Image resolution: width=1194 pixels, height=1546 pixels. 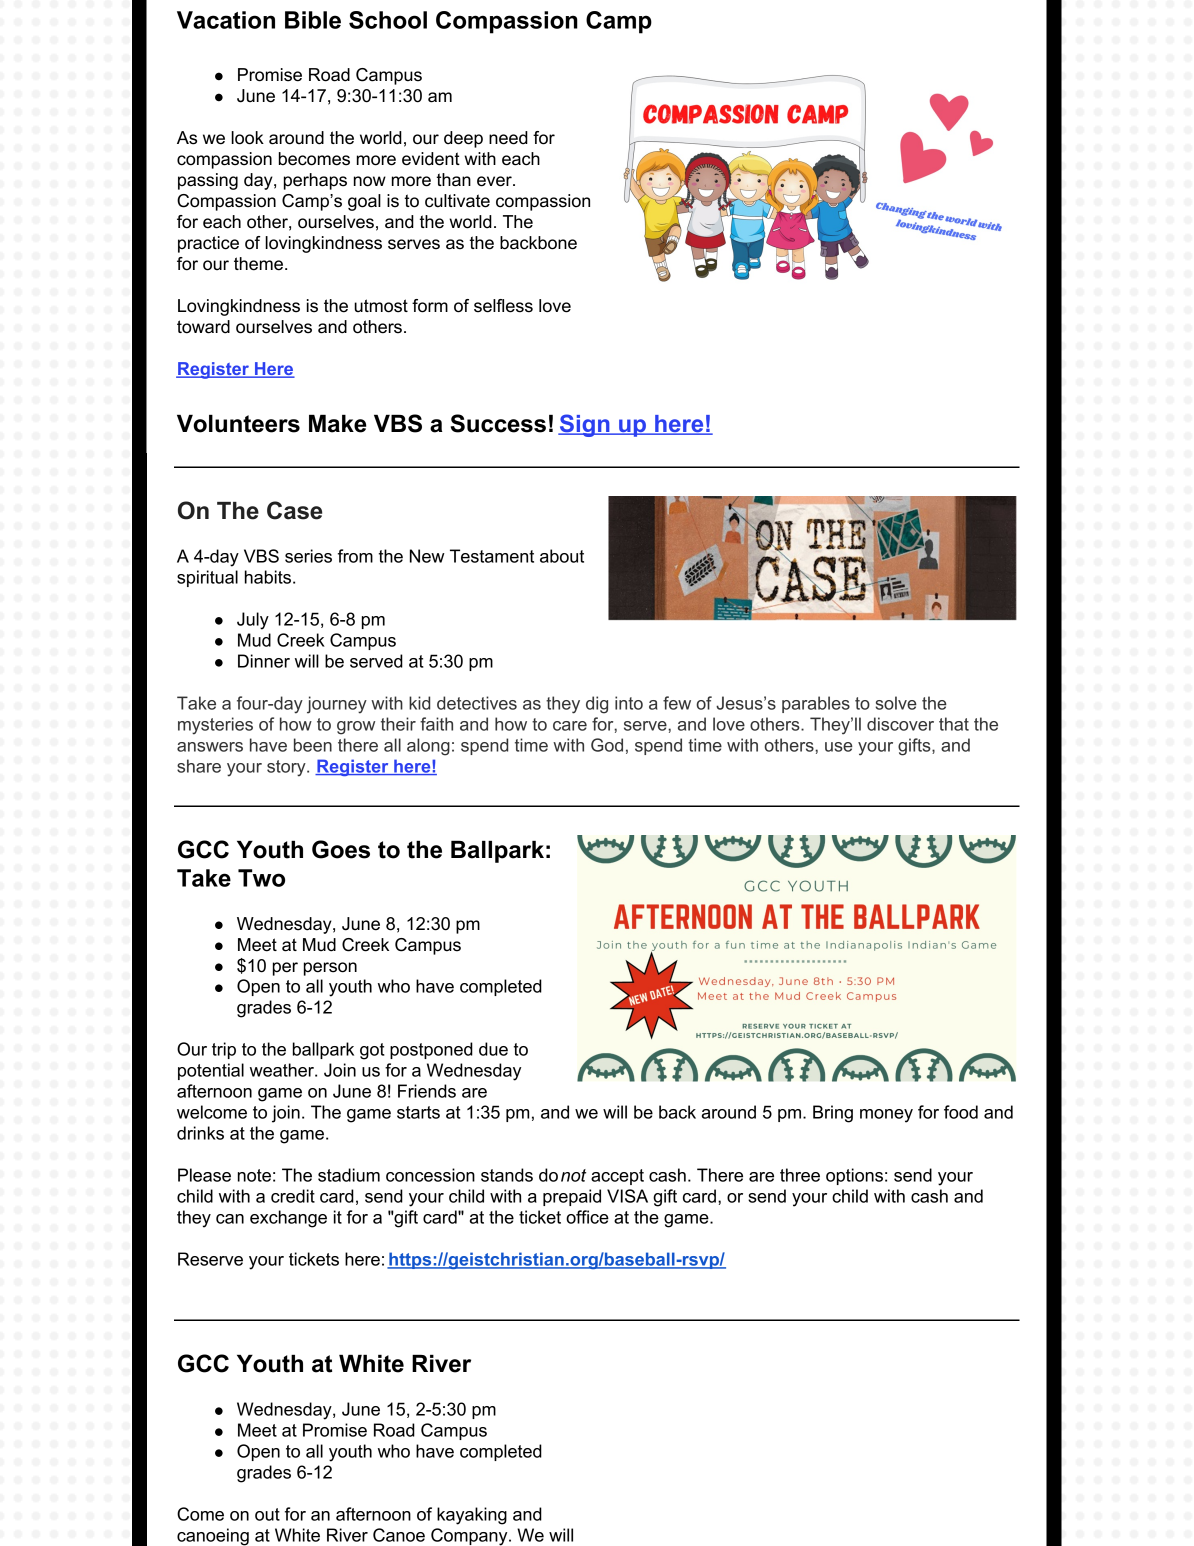 What do you see at coordinates (287, 768) in the document?
I see `story` at bounding box center [287, 768].
